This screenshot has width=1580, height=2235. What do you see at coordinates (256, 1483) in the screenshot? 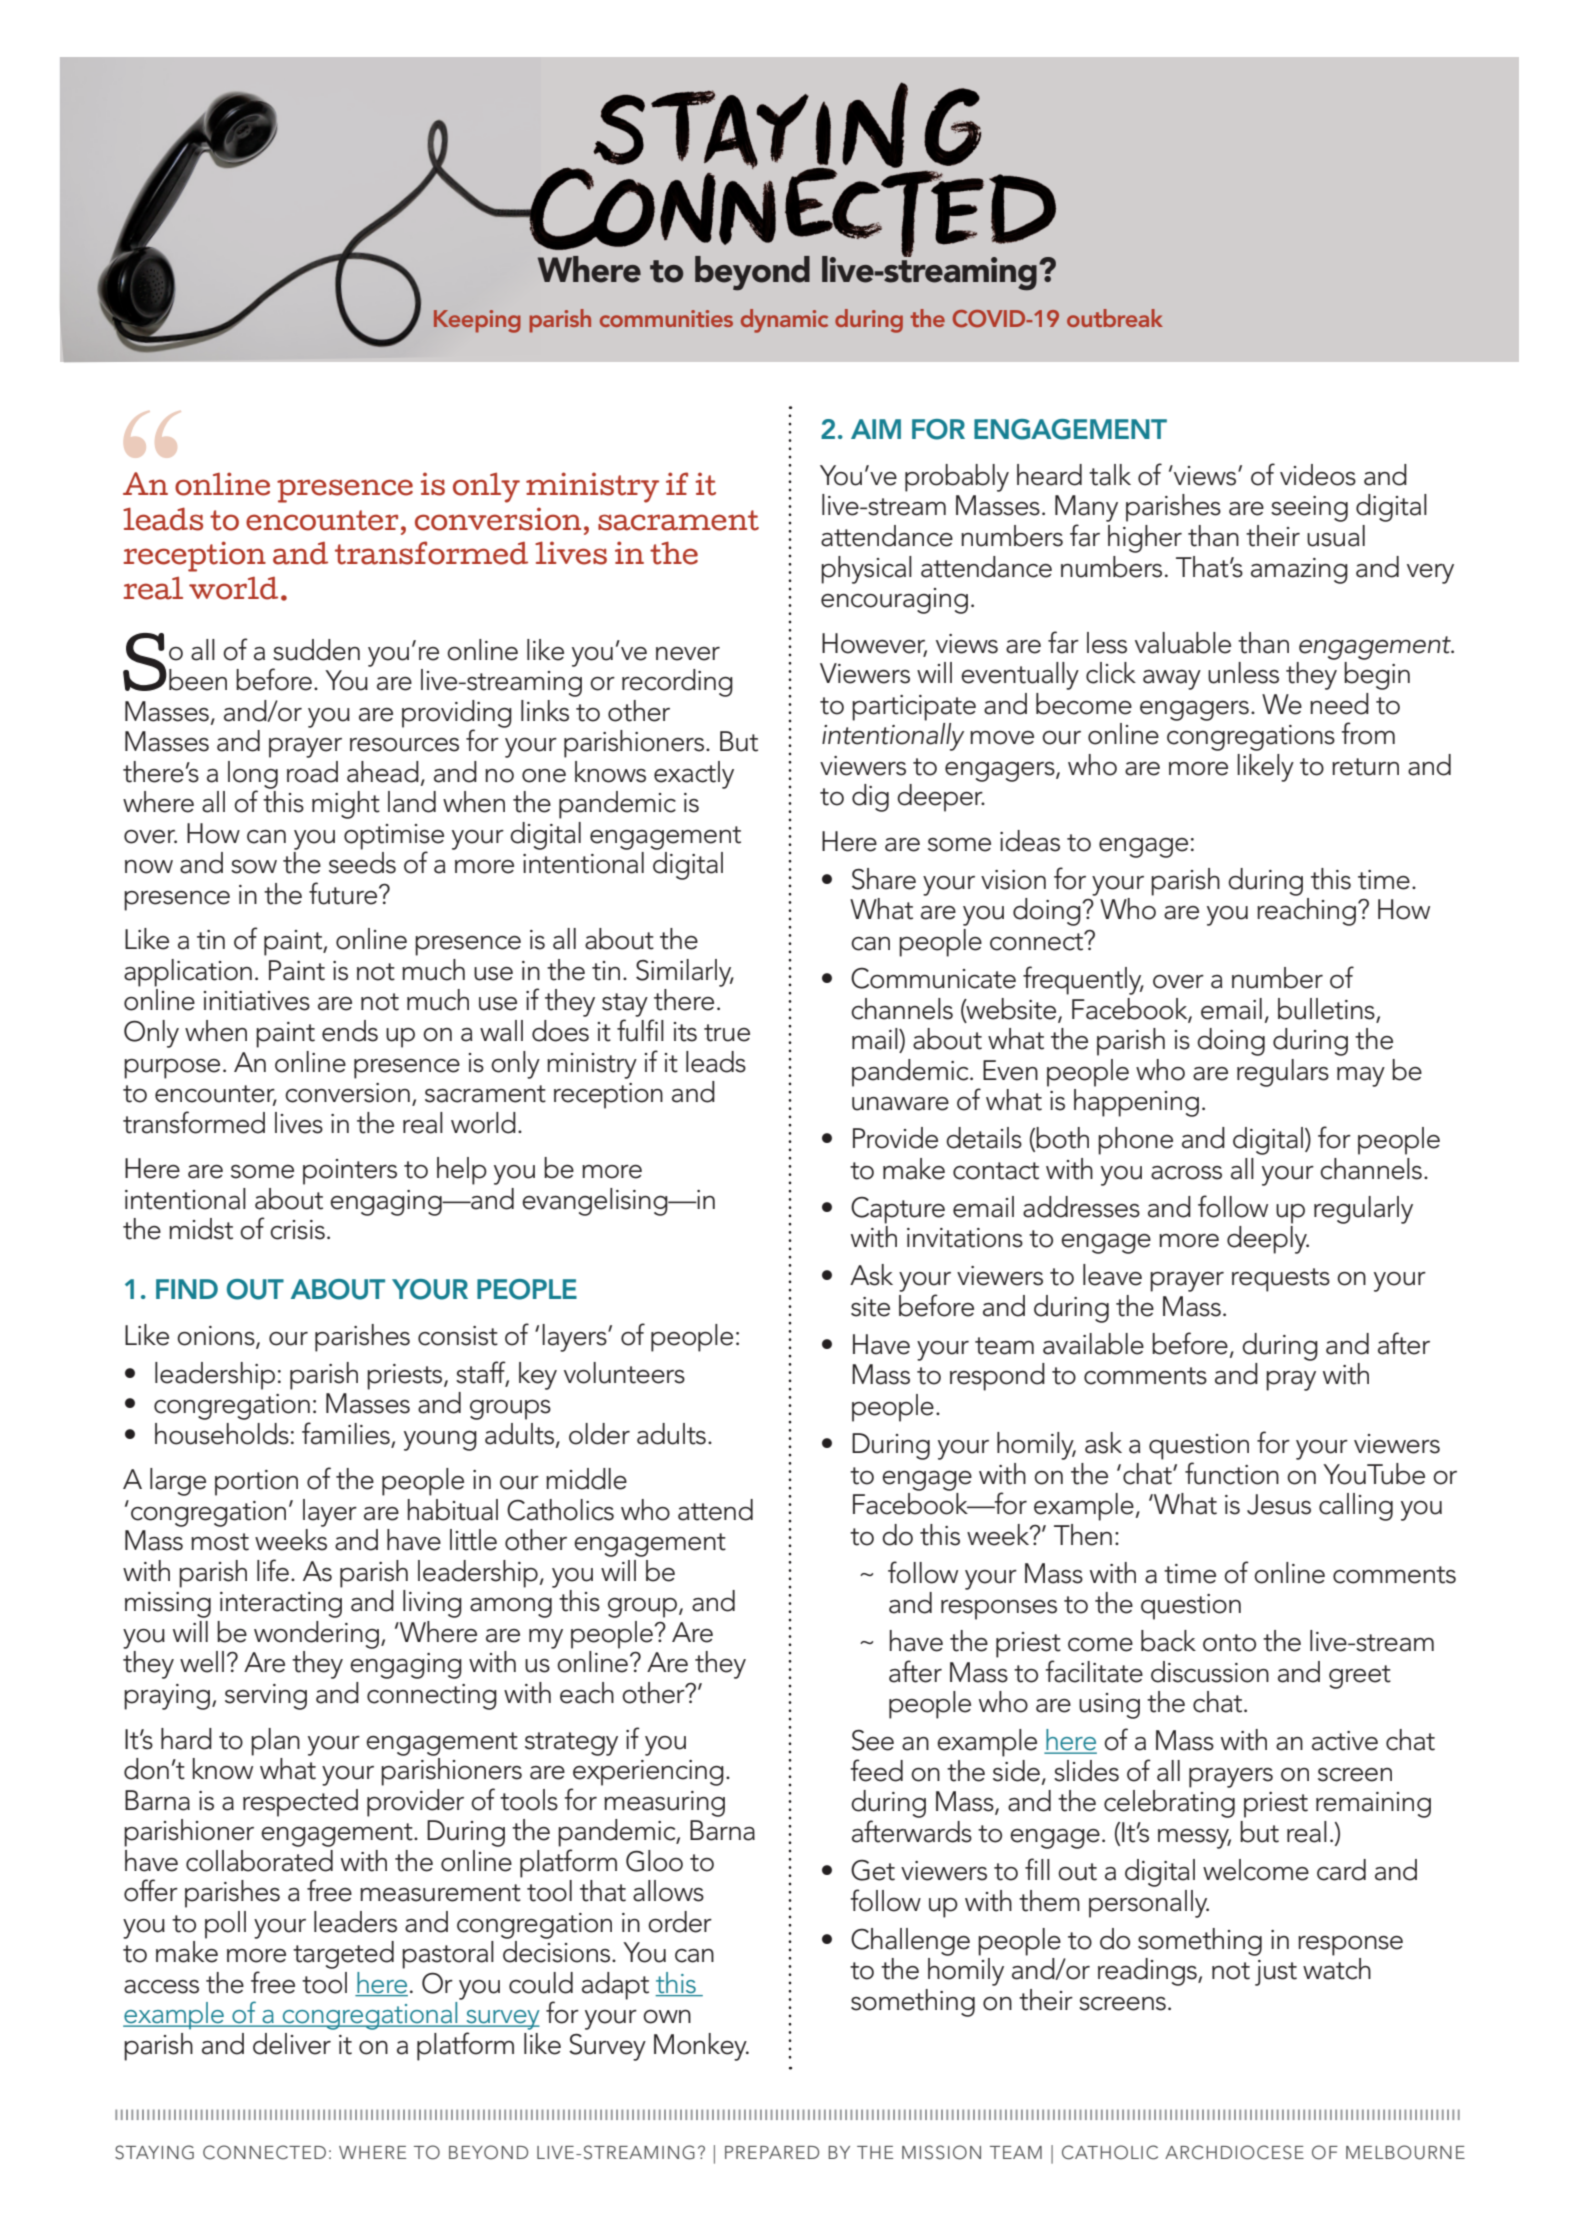
I see `portion` at bounding box center [256, 1483].
